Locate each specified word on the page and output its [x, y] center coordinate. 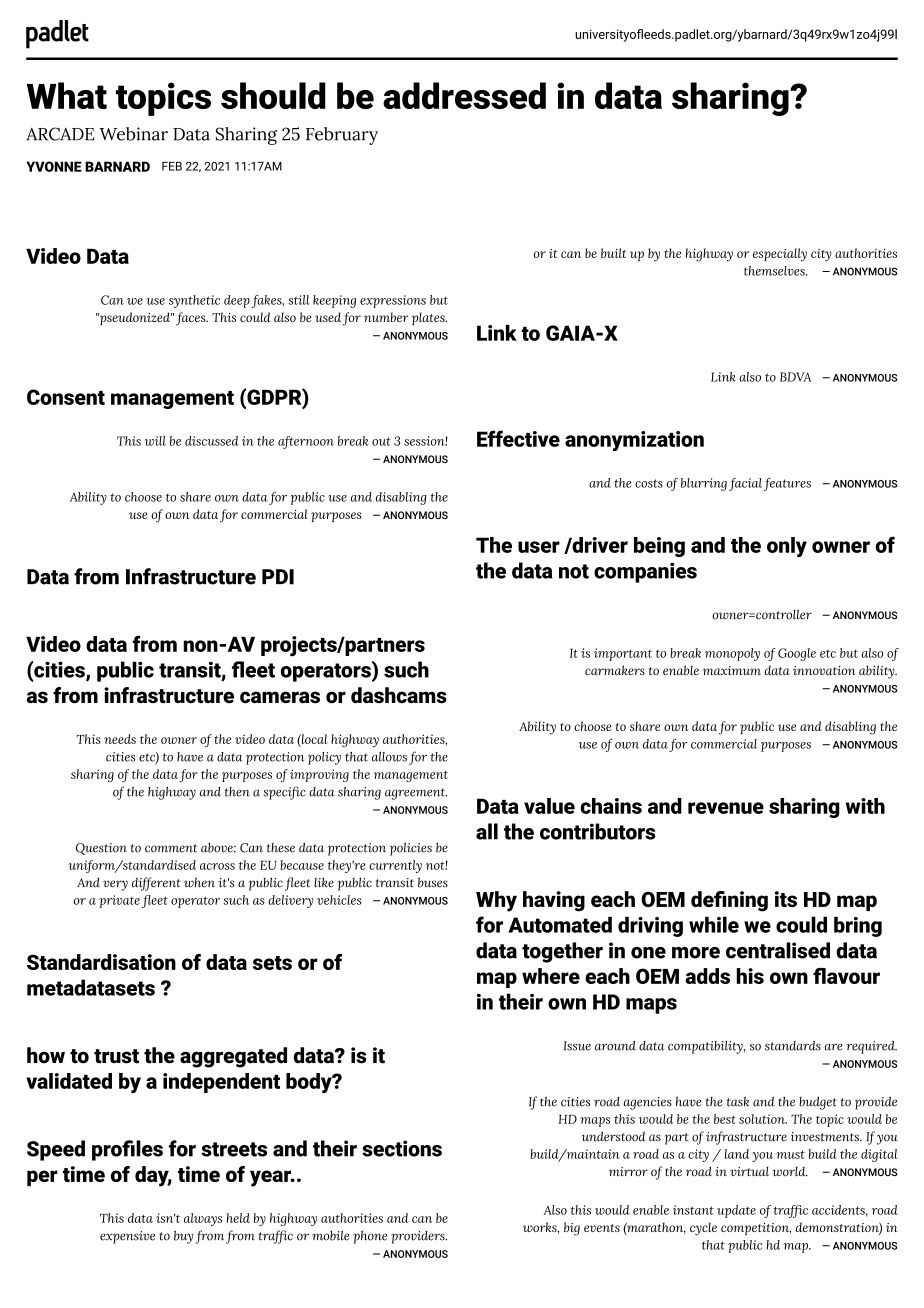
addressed [464, 95]
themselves [775, 271]
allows [389, 757]
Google [797, 654]
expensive [127, 1237]
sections [402, 1148]
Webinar [133, 134]
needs [120, 739]
